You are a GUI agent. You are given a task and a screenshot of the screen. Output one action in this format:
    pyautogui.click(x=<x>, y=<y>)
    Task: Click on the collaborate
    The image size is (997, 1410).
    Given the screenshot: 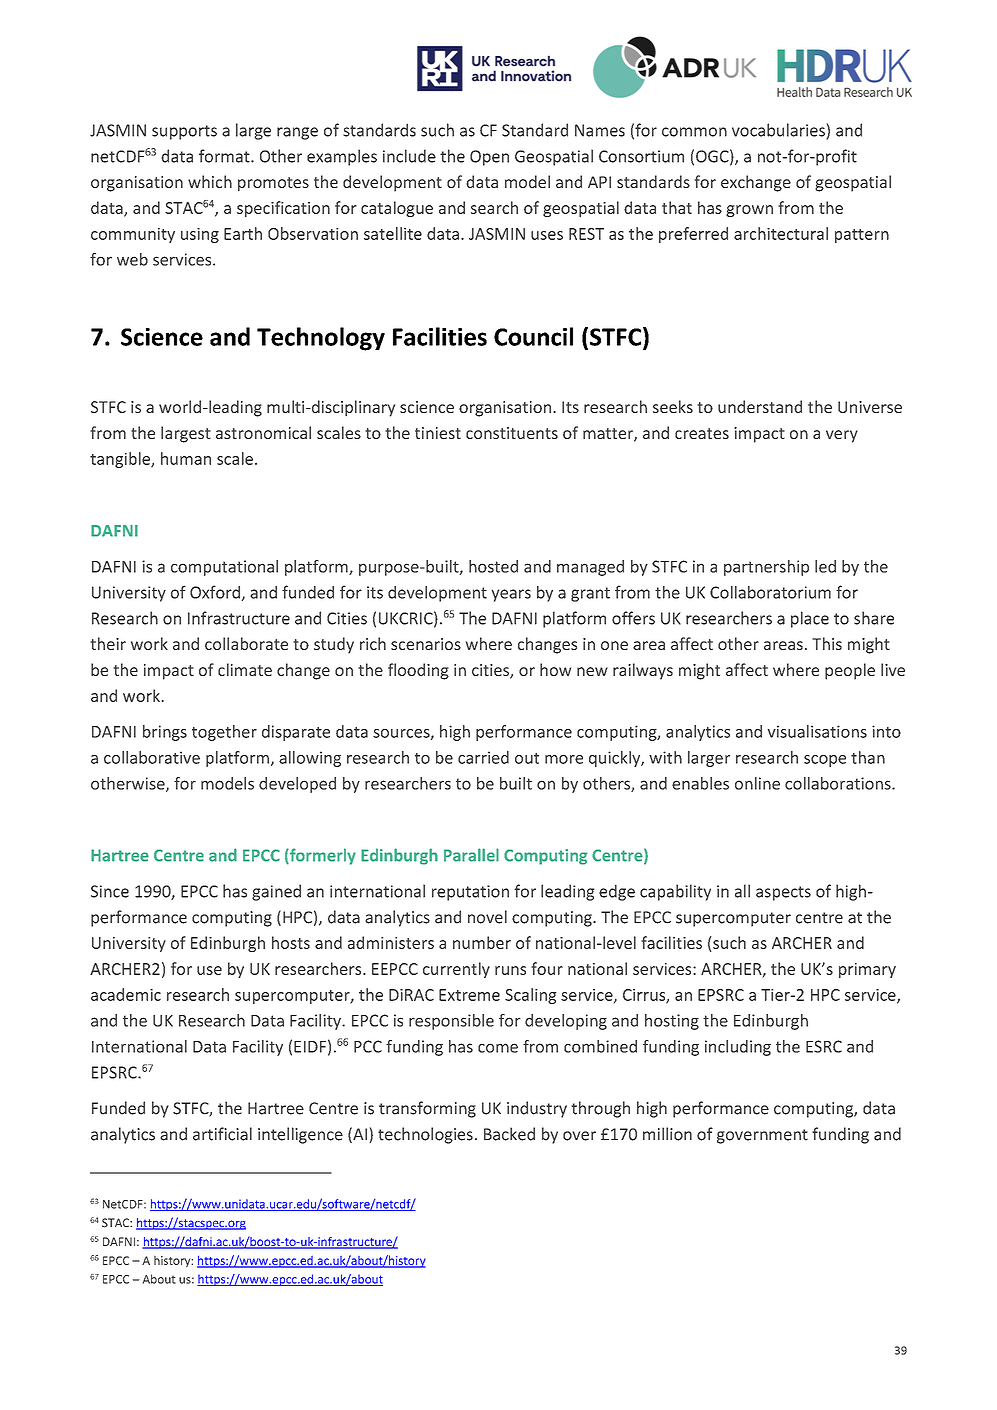 What is the action you would take?
    pyautogui.click(x=246, y=643)
